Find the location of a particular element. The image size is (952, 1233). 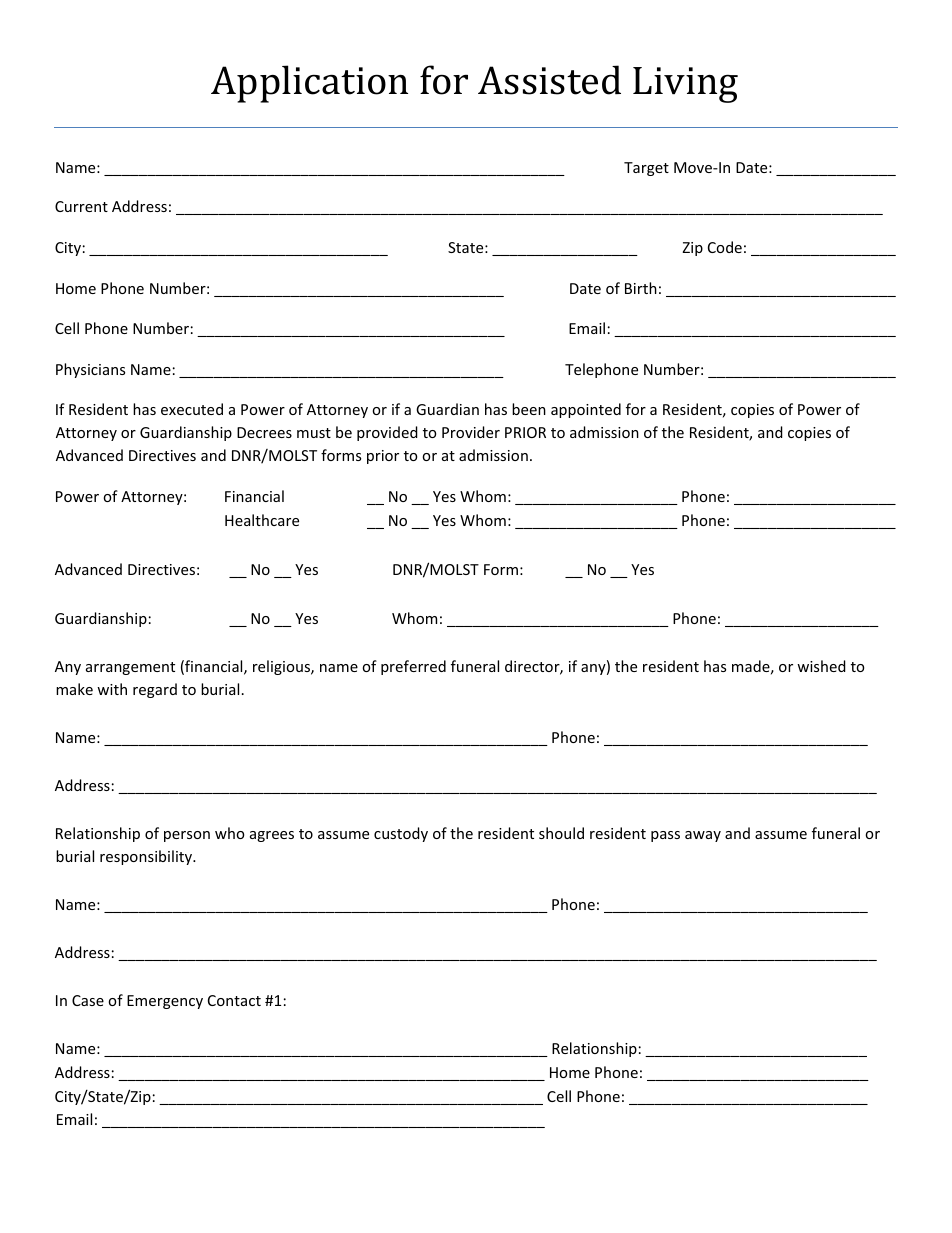

Contact is located at coordinates (234, 1000).
